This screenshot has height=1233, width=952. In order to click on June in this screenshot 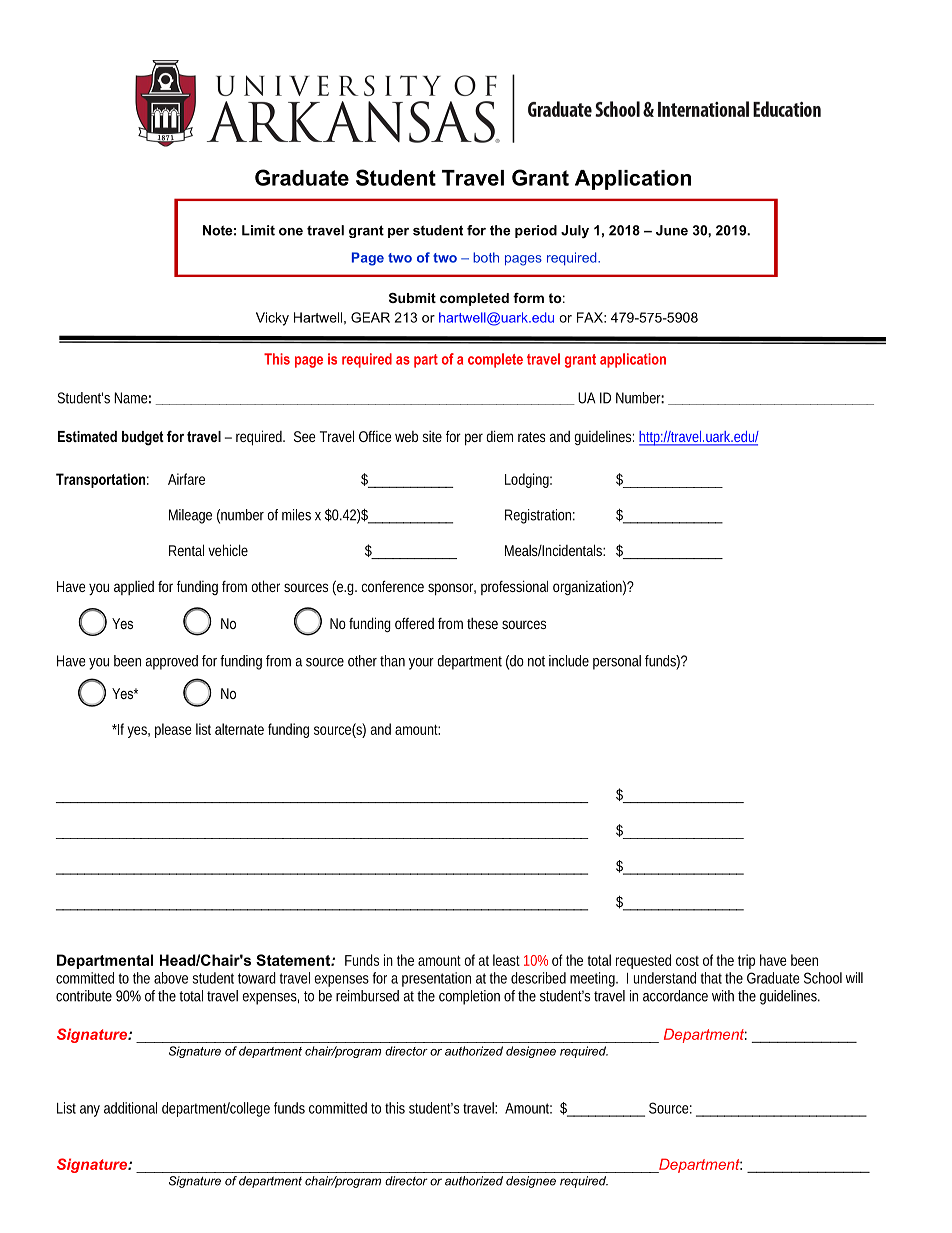, I will do `click(672, 230)`.
